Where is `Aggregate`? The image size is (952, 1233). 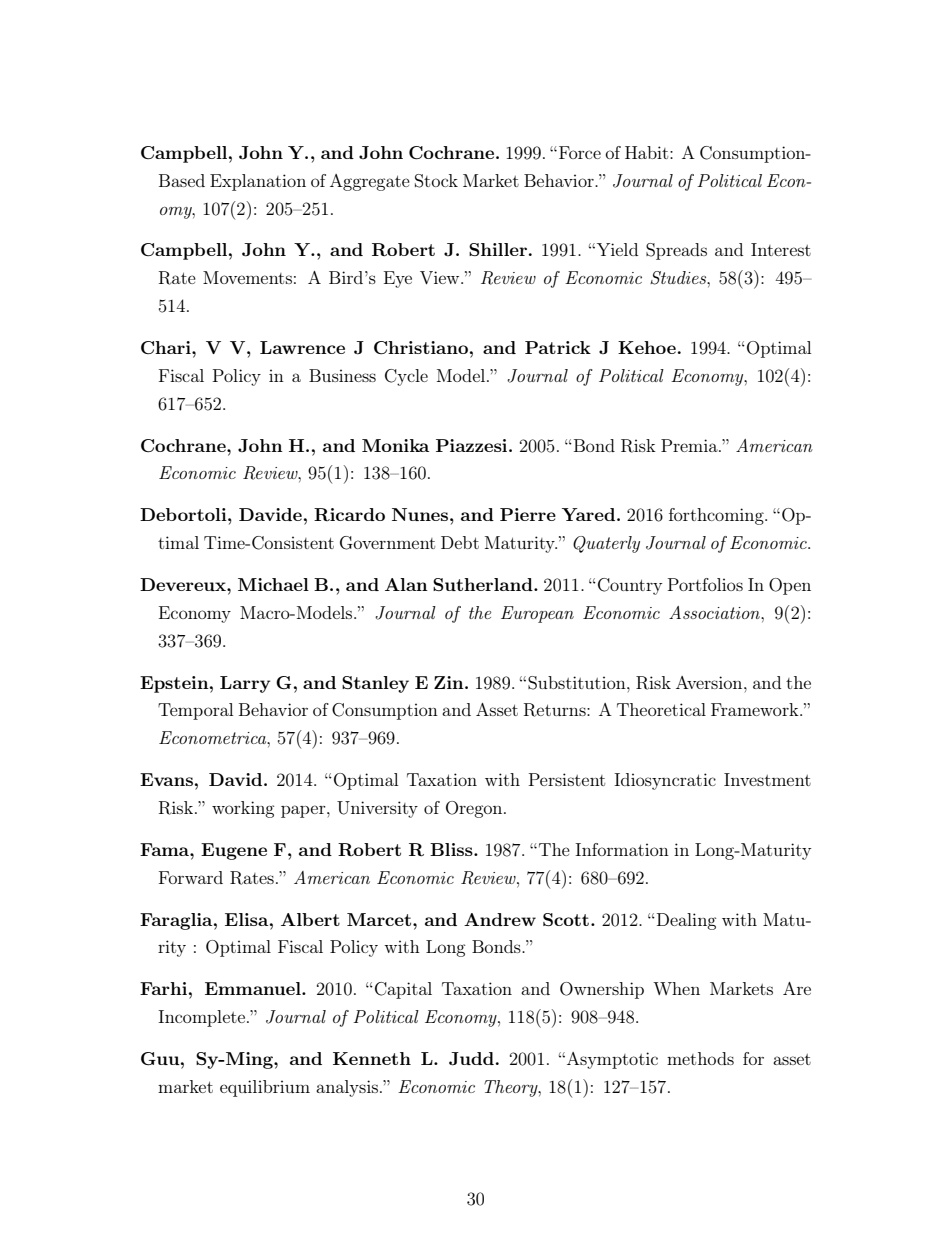
Aggregate is located at coordinates (370, 182).
